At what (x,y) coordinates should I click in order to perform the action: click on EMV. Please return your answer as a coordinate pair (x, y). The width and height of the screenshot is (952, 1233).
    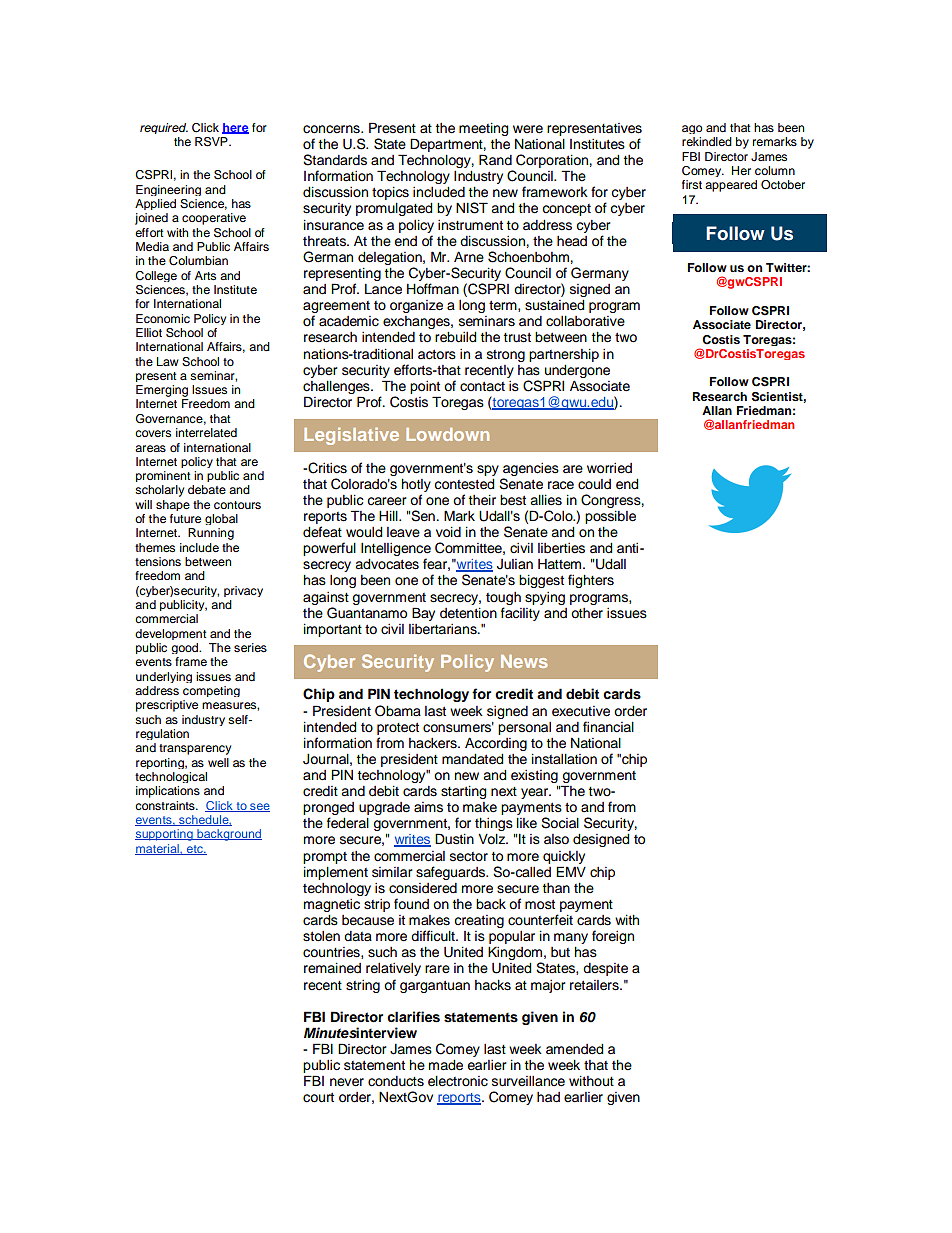
    Looking at the image, I should click on (571, 871).
